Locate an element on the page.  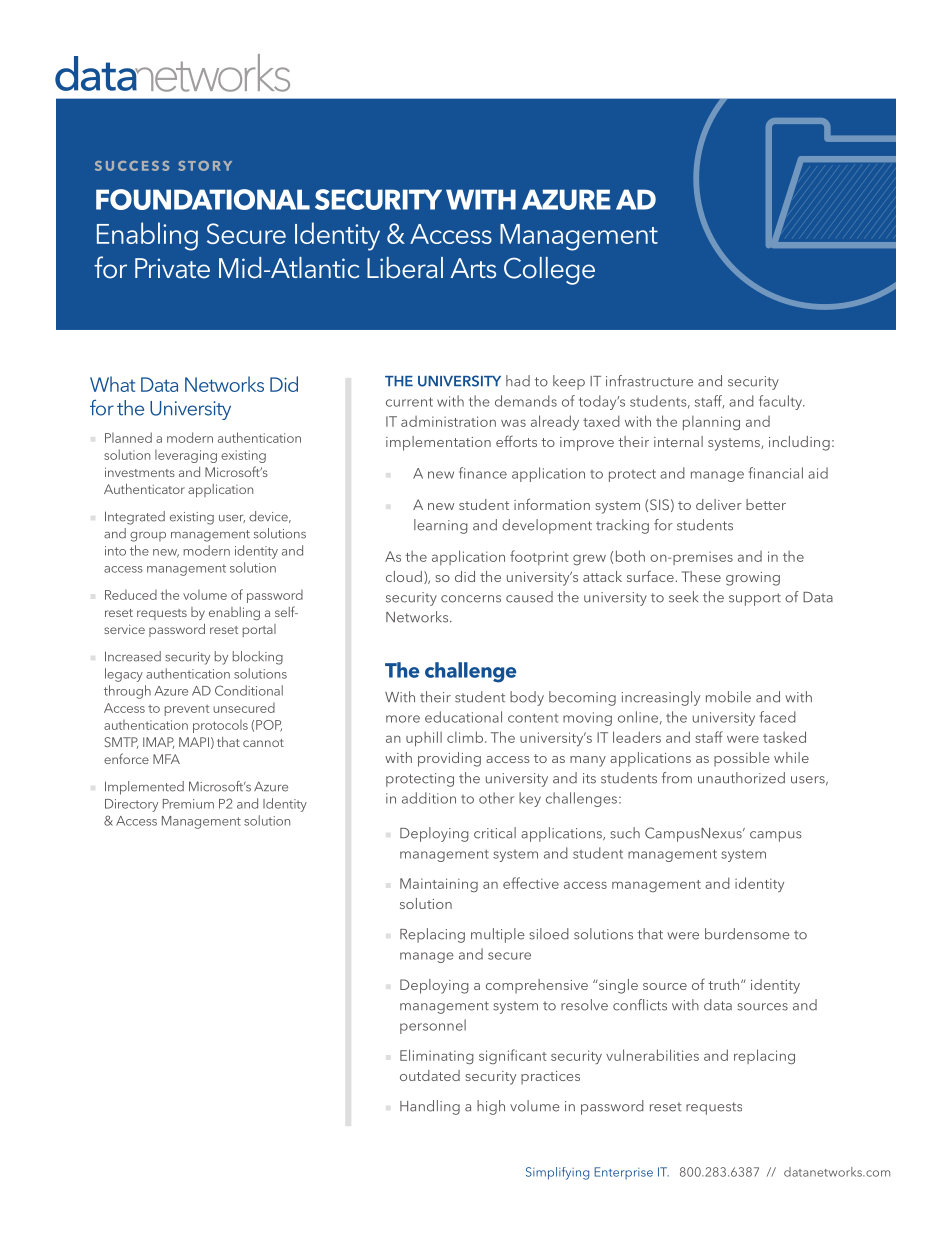
prevent is located at coordinates (187, 710).
